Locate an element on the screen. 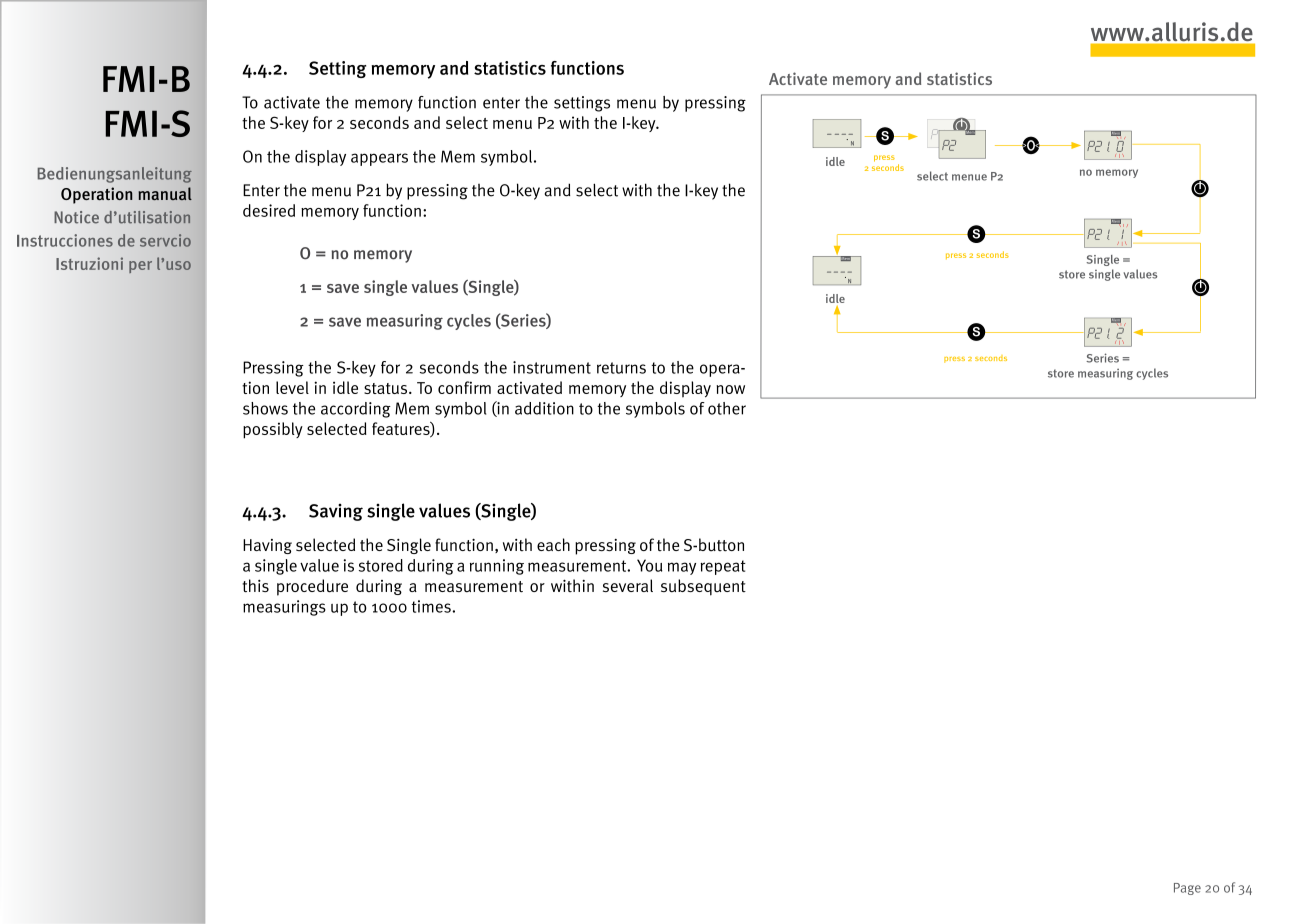  returns is located at coordinates (621, 368).
